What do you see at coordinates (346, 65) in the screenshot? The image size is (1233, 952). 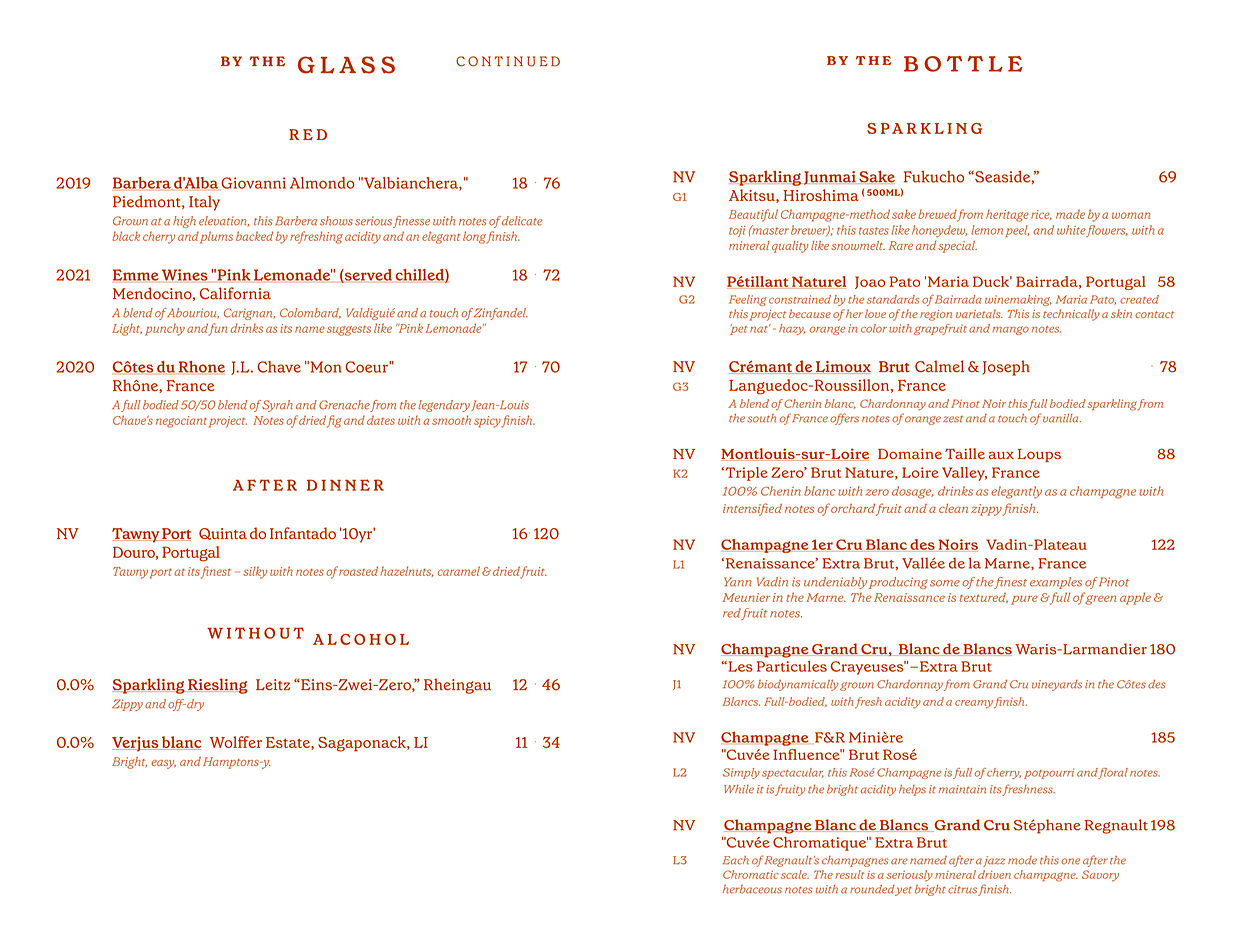 I see `GLASS` at bounding box center [346, 65].
